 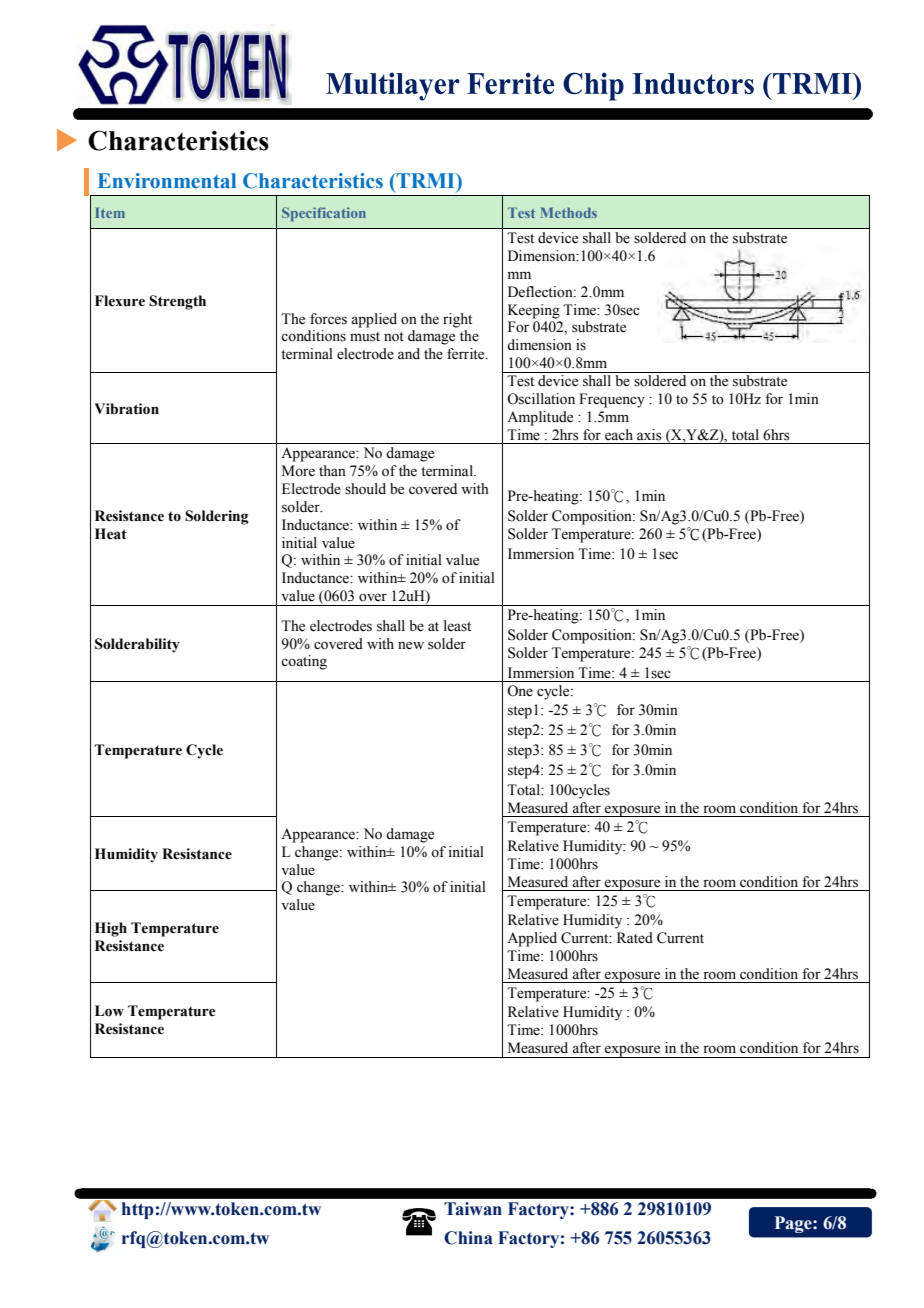 What do you see at coordinates (324, 214) in the screenshot?
I see `Specification` at bounding box center [324, 214].
